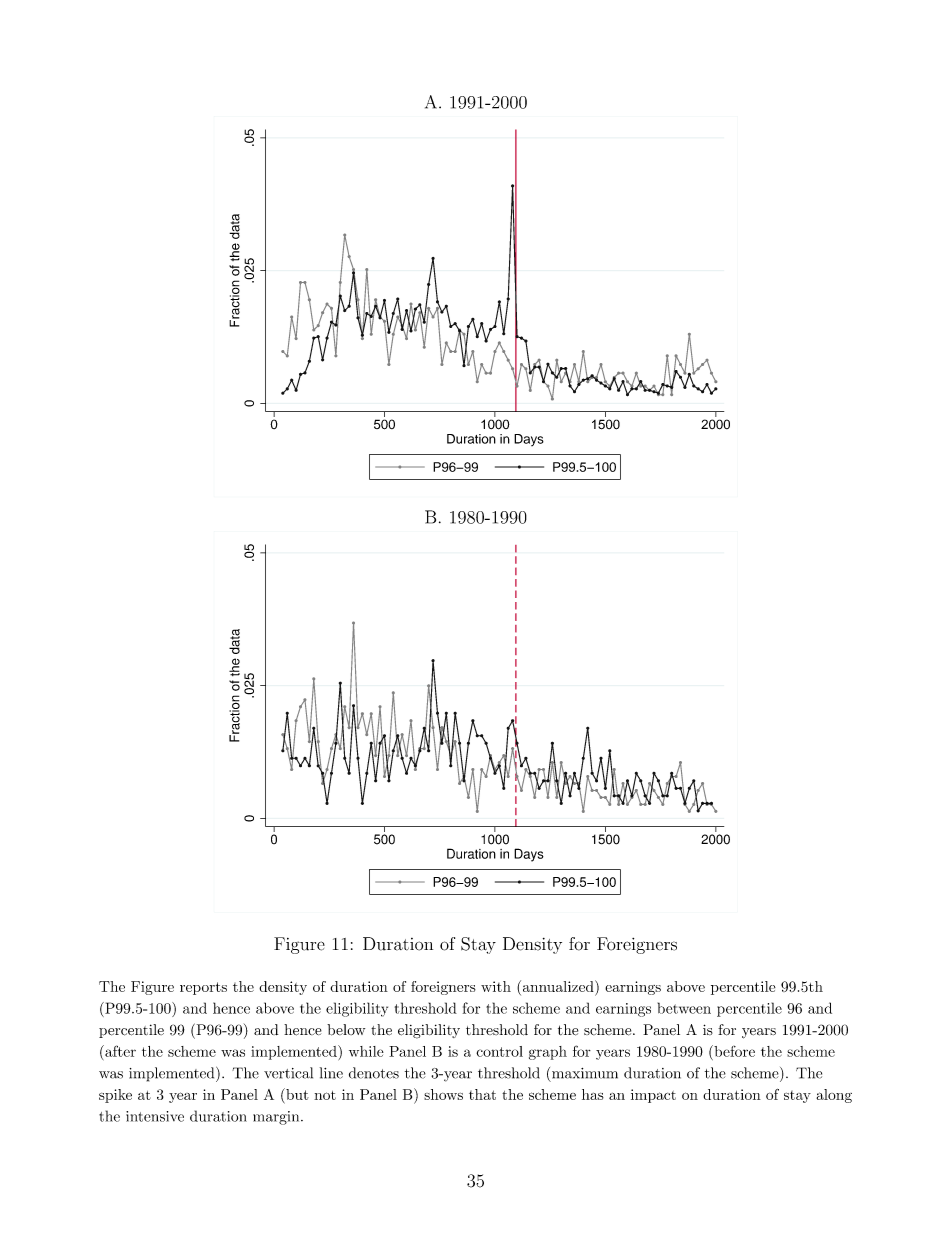 The image size is (952, 1233). Describe the element at coordinates (155, 1116) in the document. I see `intensive` at that location.
